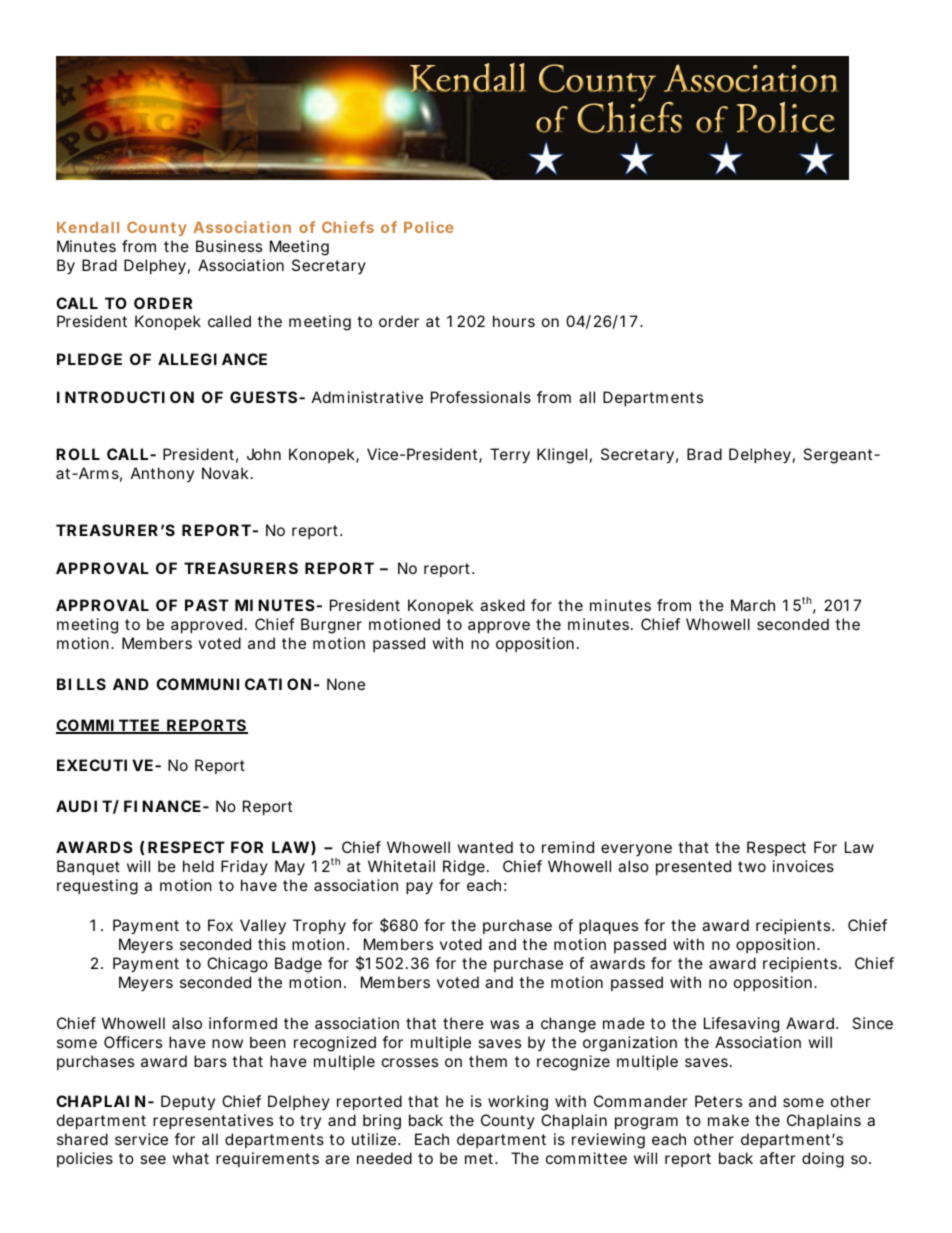  What do you see at coordinates (429, 227) in the document?
I see `Police` at bounding box center [429, 227].
